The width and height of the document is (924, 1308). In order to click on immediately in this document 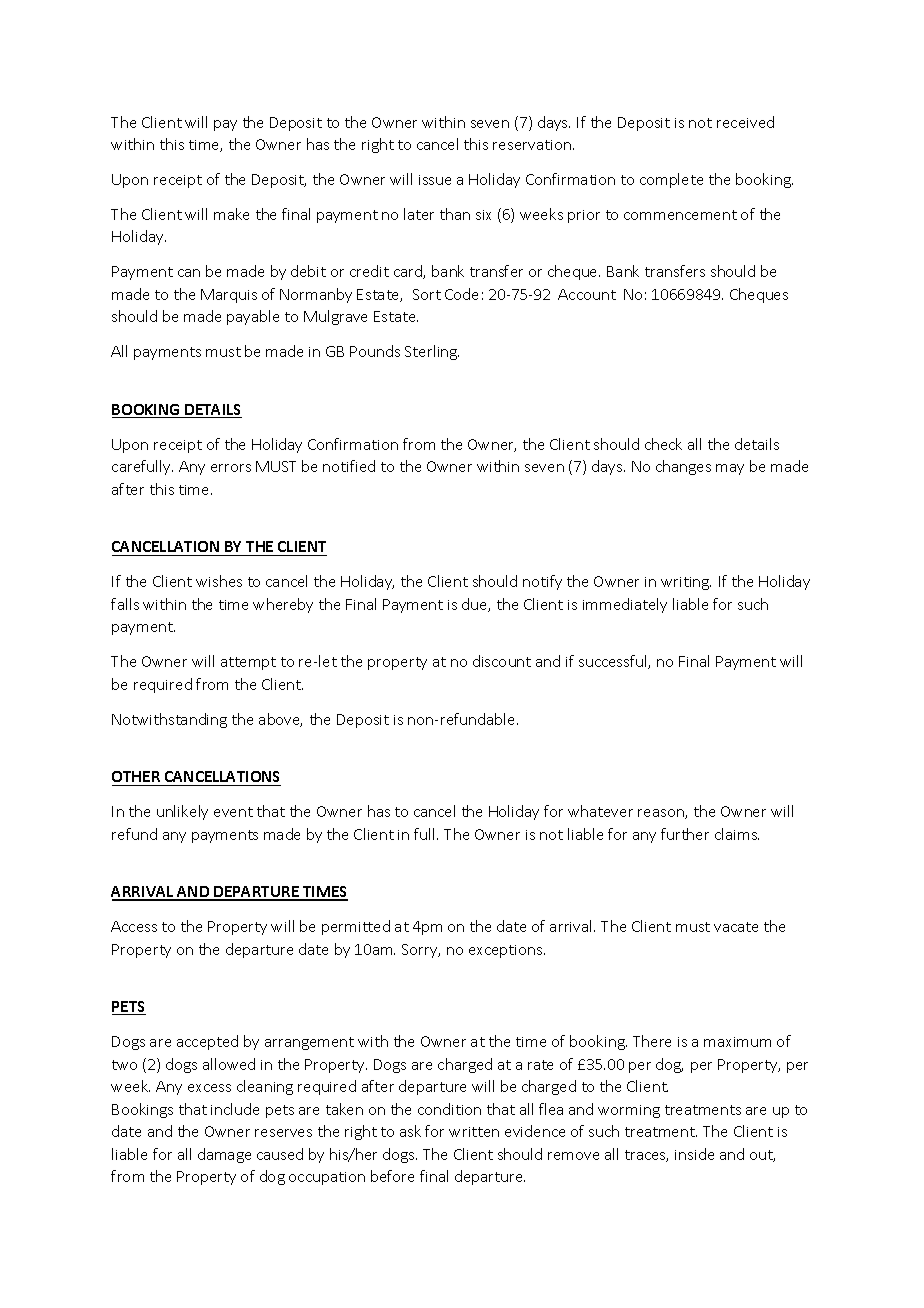, I will do `click(625, 605)`.
